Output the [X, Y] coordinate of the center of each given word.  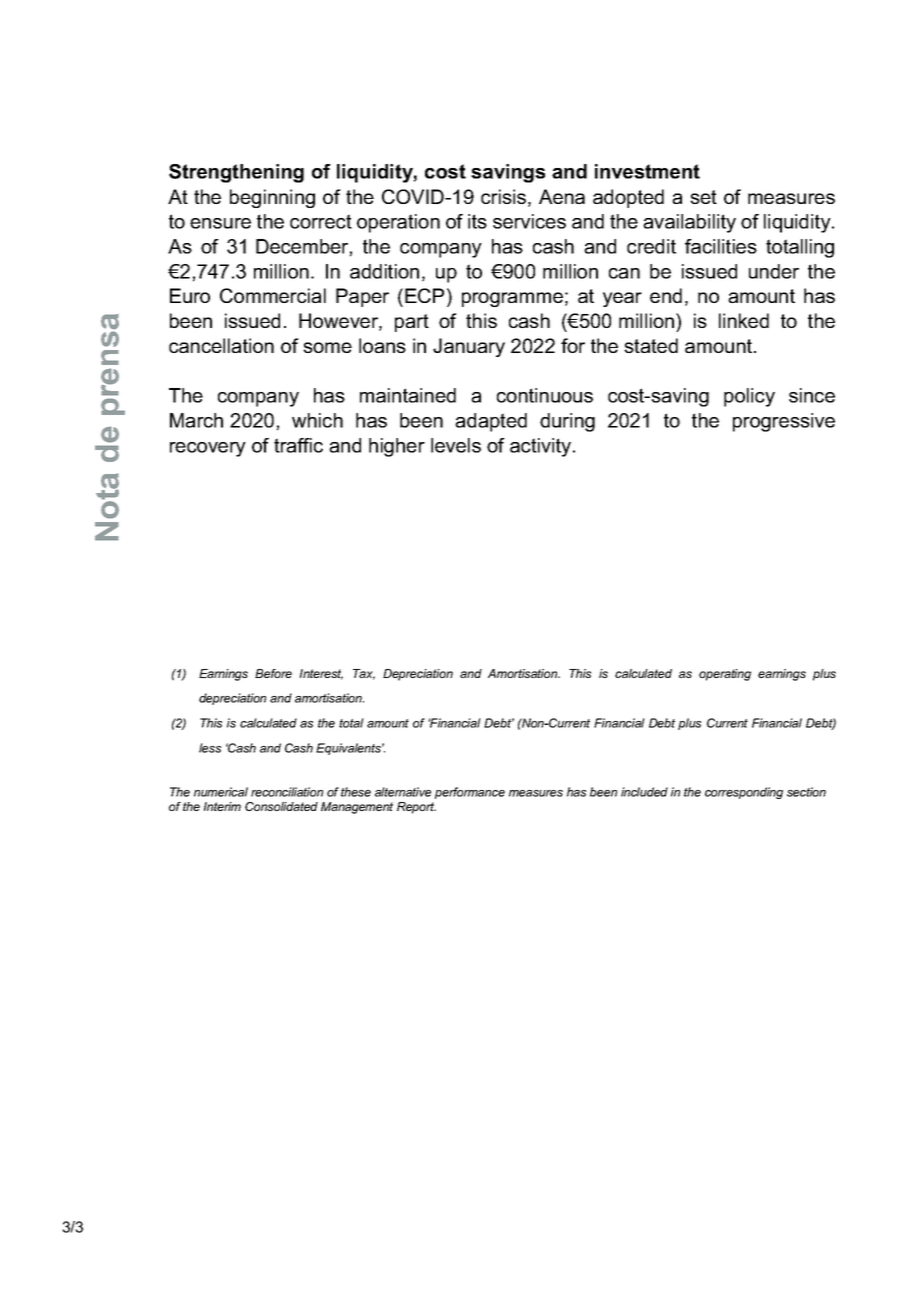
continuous [545, 395]
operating [725, 675]
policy [749, 397]
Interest [321, 674]
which [317, 420]
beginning [272, 198]
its [477, 221]
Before [273, 673]
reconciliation [287, 792]
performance [470, 793]
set [703, 197]
